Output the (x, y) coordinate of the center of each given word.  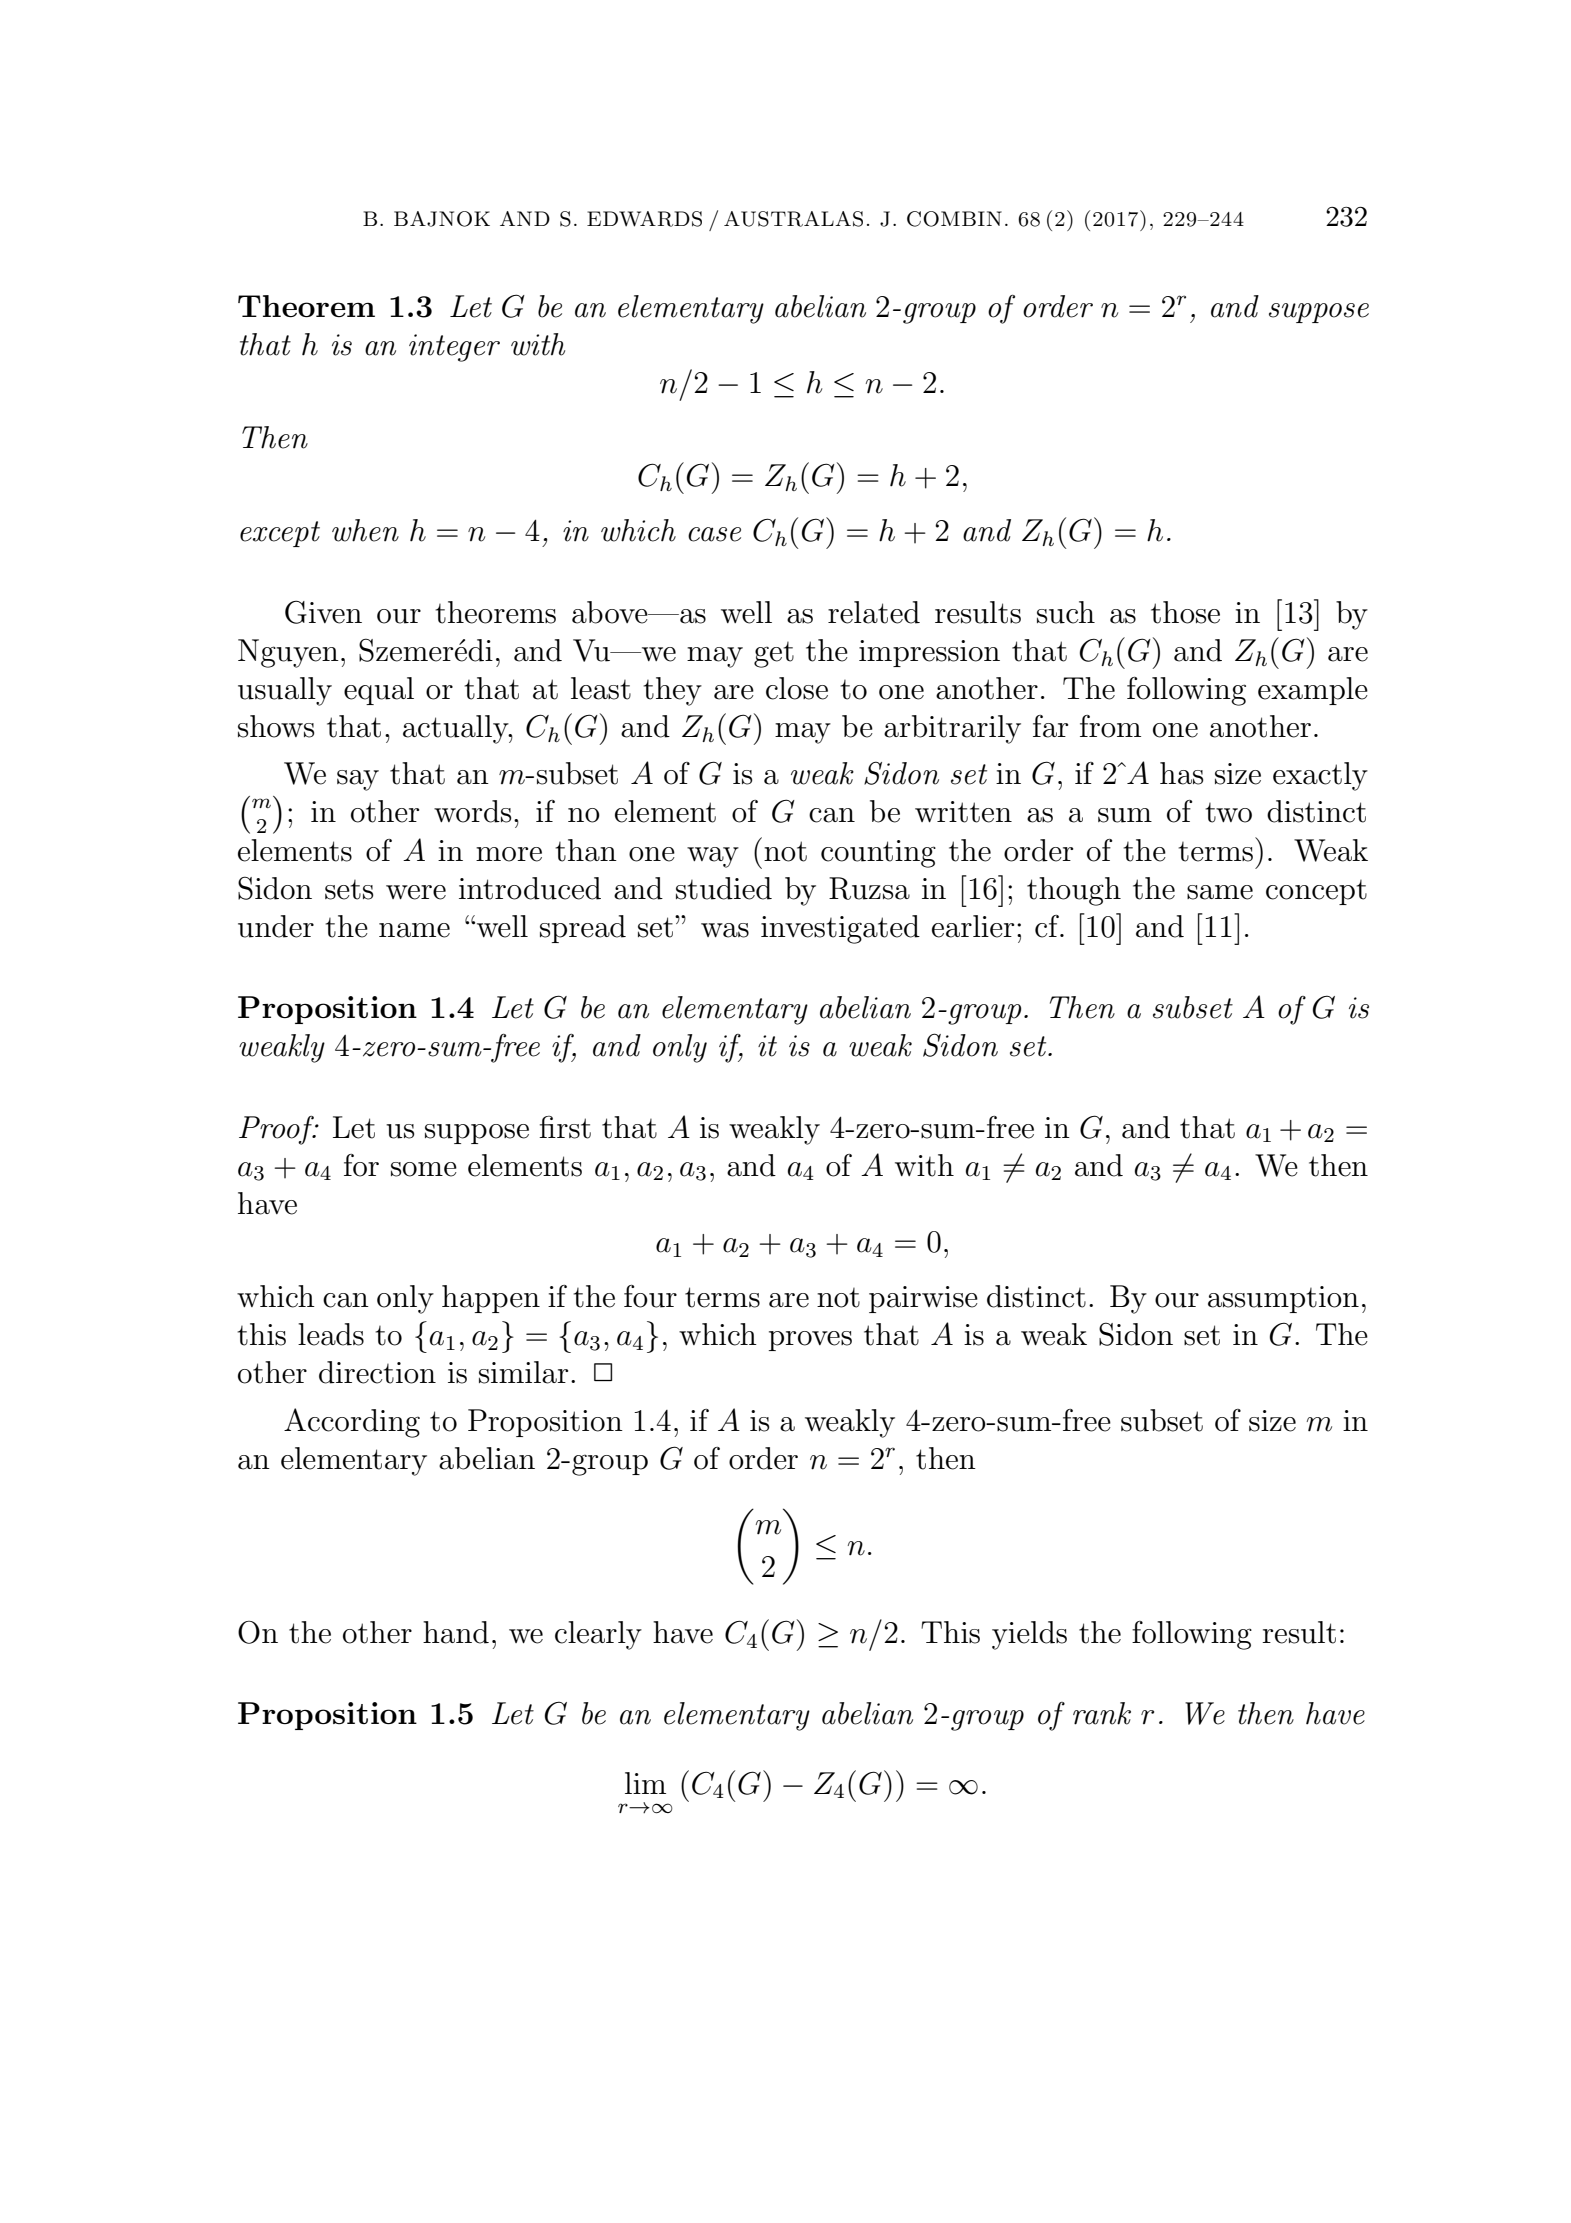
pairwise (923, 1299)
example (1313, 691)
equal (379, 691)
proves (810, 1341)
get (774, 655)
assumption (1283, 1299)
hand (456, 1632)
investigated (840, 929)
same (1220, 892)
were (416, 892)
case (714, 534)
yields (1029, 1635)
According (352, 1423)
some (424, 1169)
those (1185, 612)
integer (454, 348)
